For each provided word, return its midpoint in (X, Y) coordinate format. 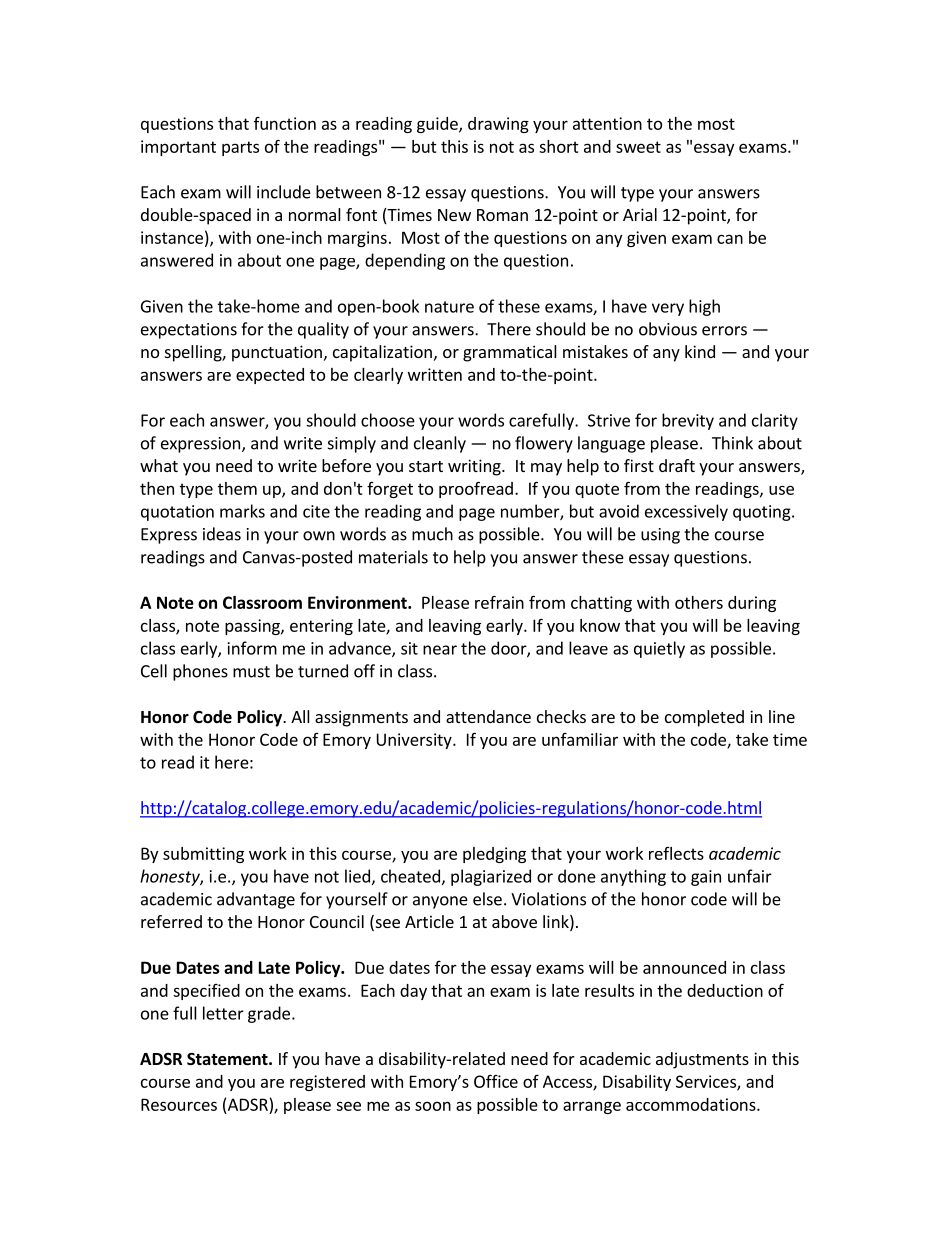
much (432, 534)
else (487, 899)
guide (438, 125)
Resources (179, 1104)
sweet (638, 147)
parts (240, 148)
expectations (189, 331)
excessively (686, 512)
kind (700, 351)
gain (706, 878)
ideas (222, 534)
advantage (256, 900)
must (251, 672)
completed (704, 718)
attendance (488, 716)
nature (449, 307)
